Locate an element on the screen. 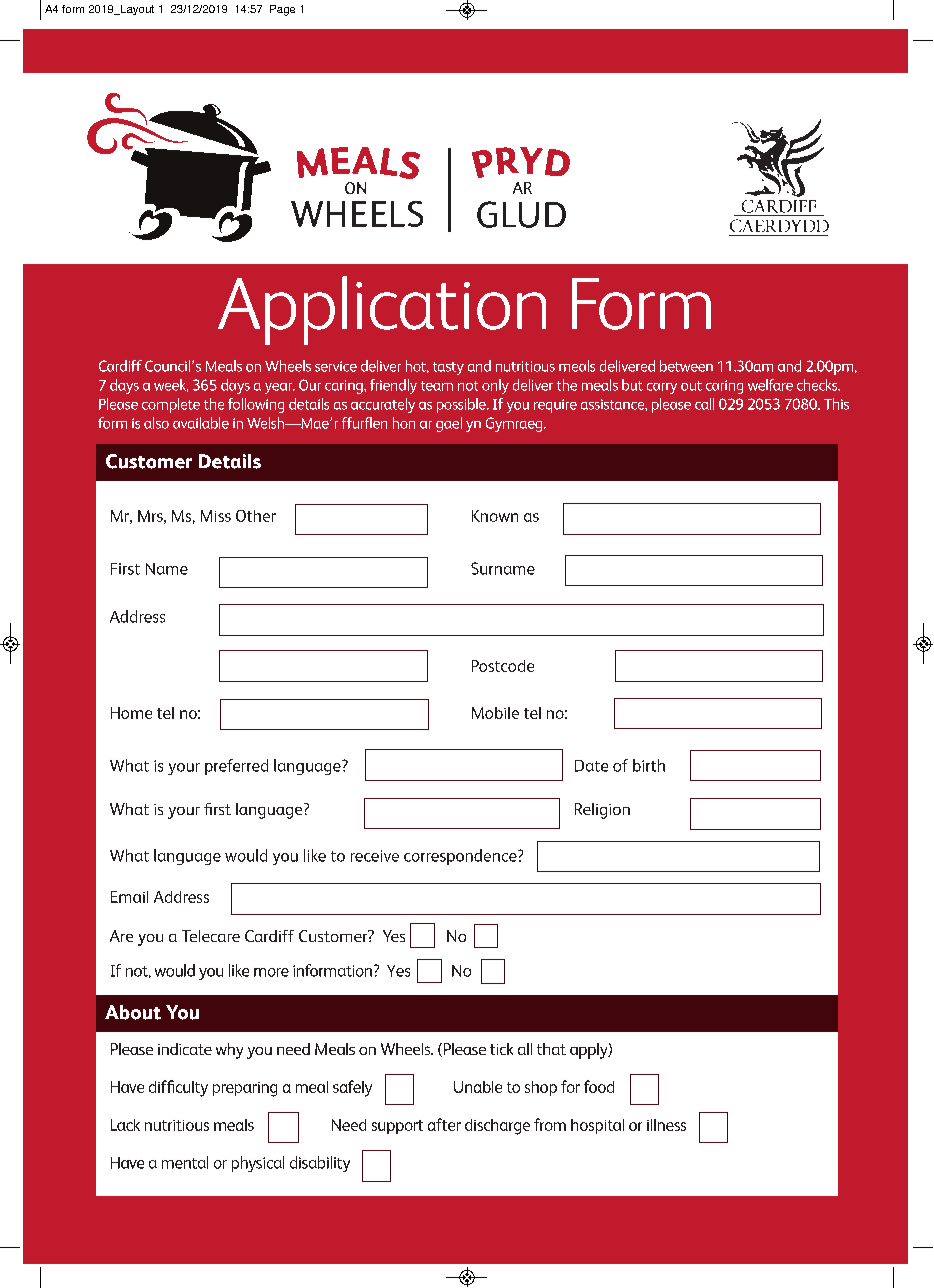  Known is located at coordinates (495, 516).
